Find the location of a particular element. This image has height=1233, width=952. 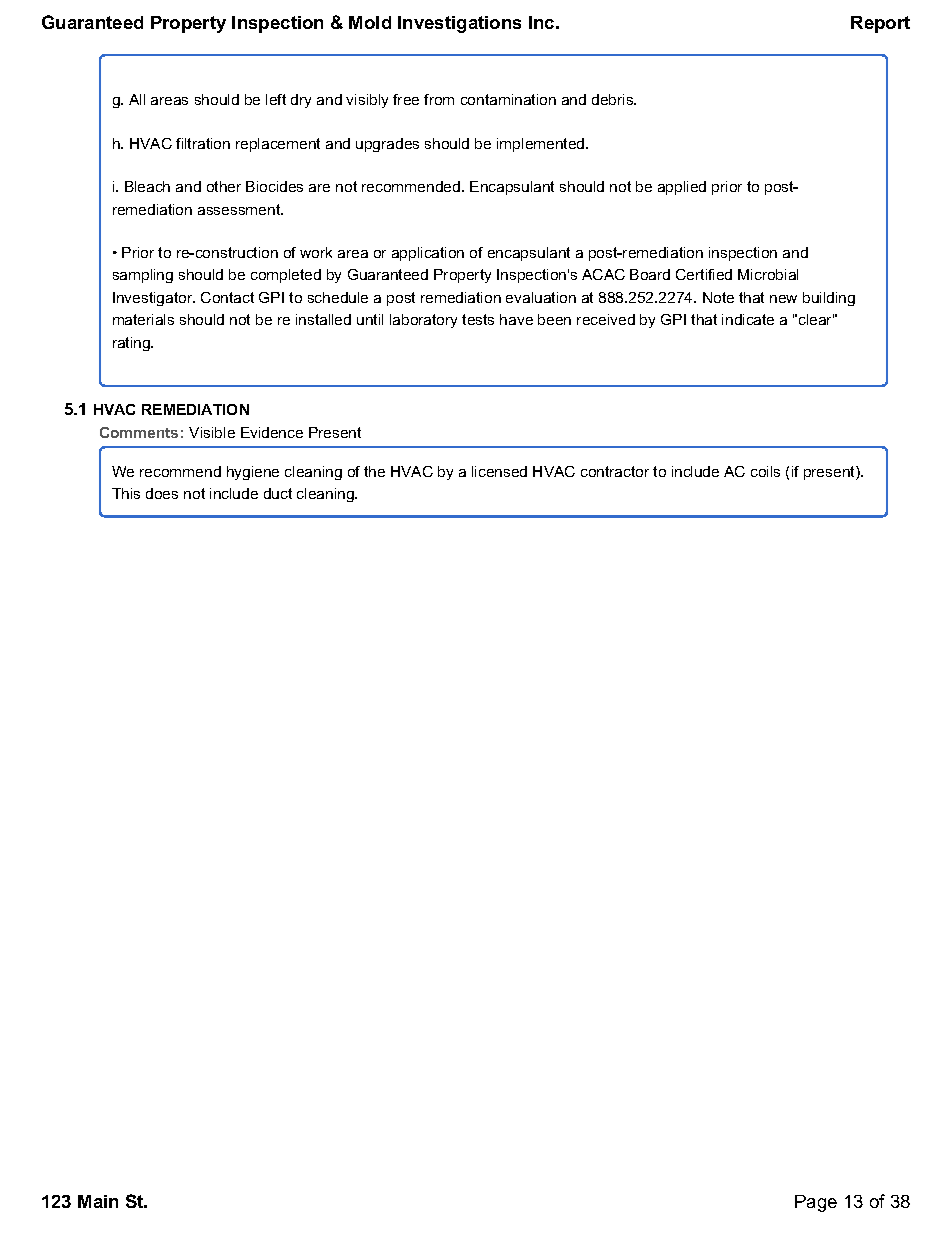

Main is located at coordinates (98, 1201).
